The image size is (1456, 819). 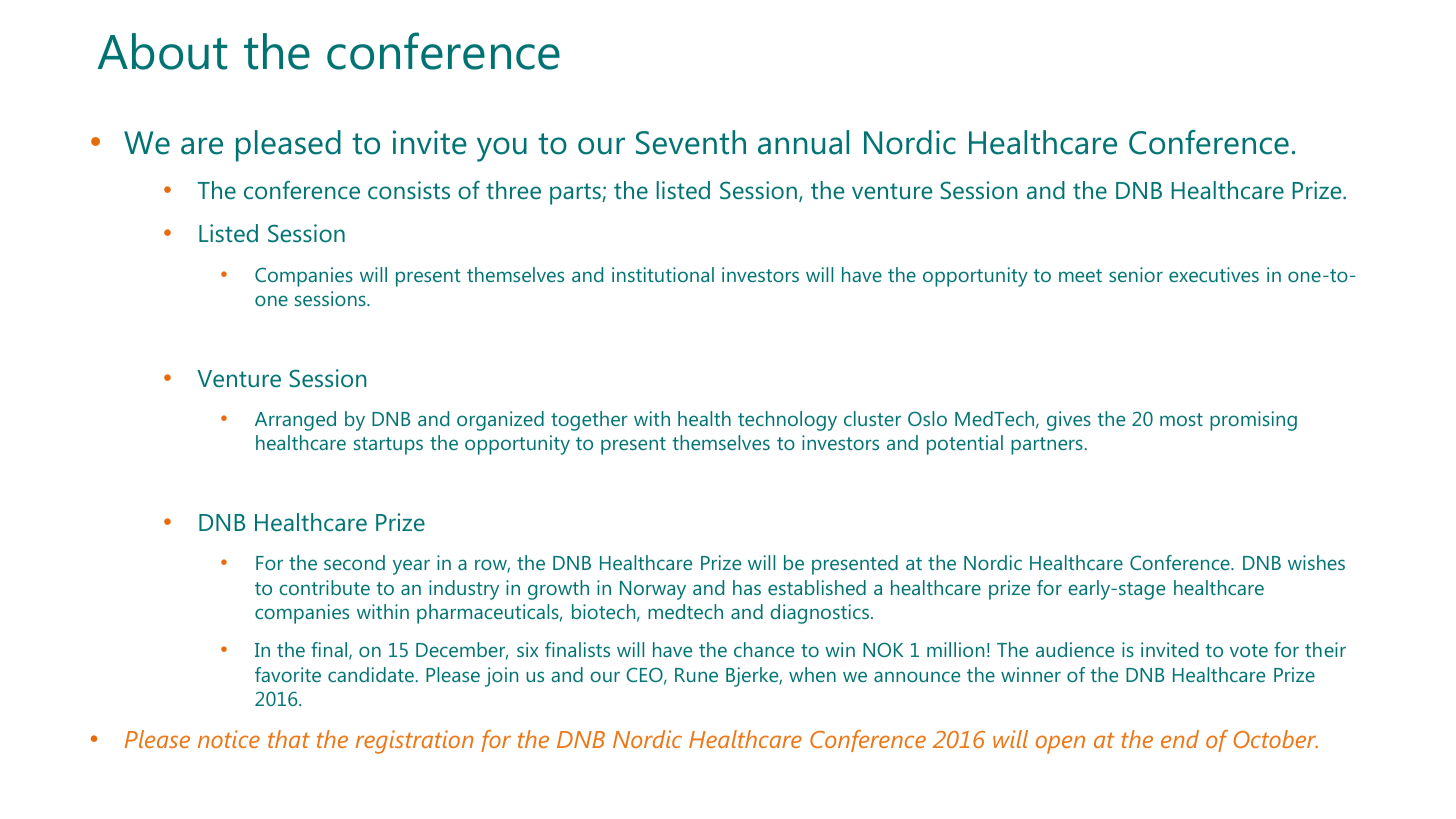 What do you see at coordinates (803, 142) in the screenshot?
I see `annual` at bounding box center [803, 142].
